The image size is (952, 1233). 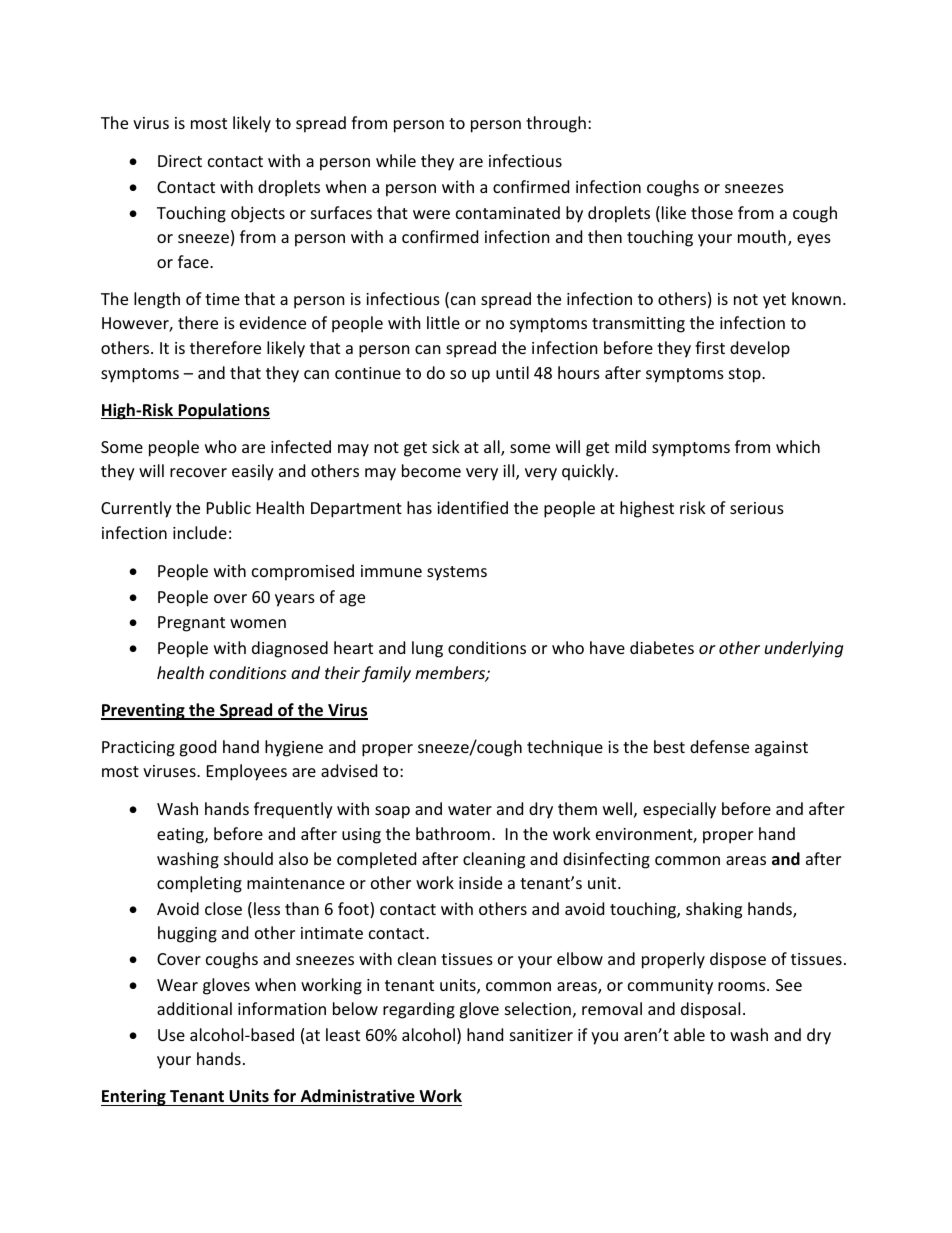 I want to click on while, so click(x=396, y=160).
